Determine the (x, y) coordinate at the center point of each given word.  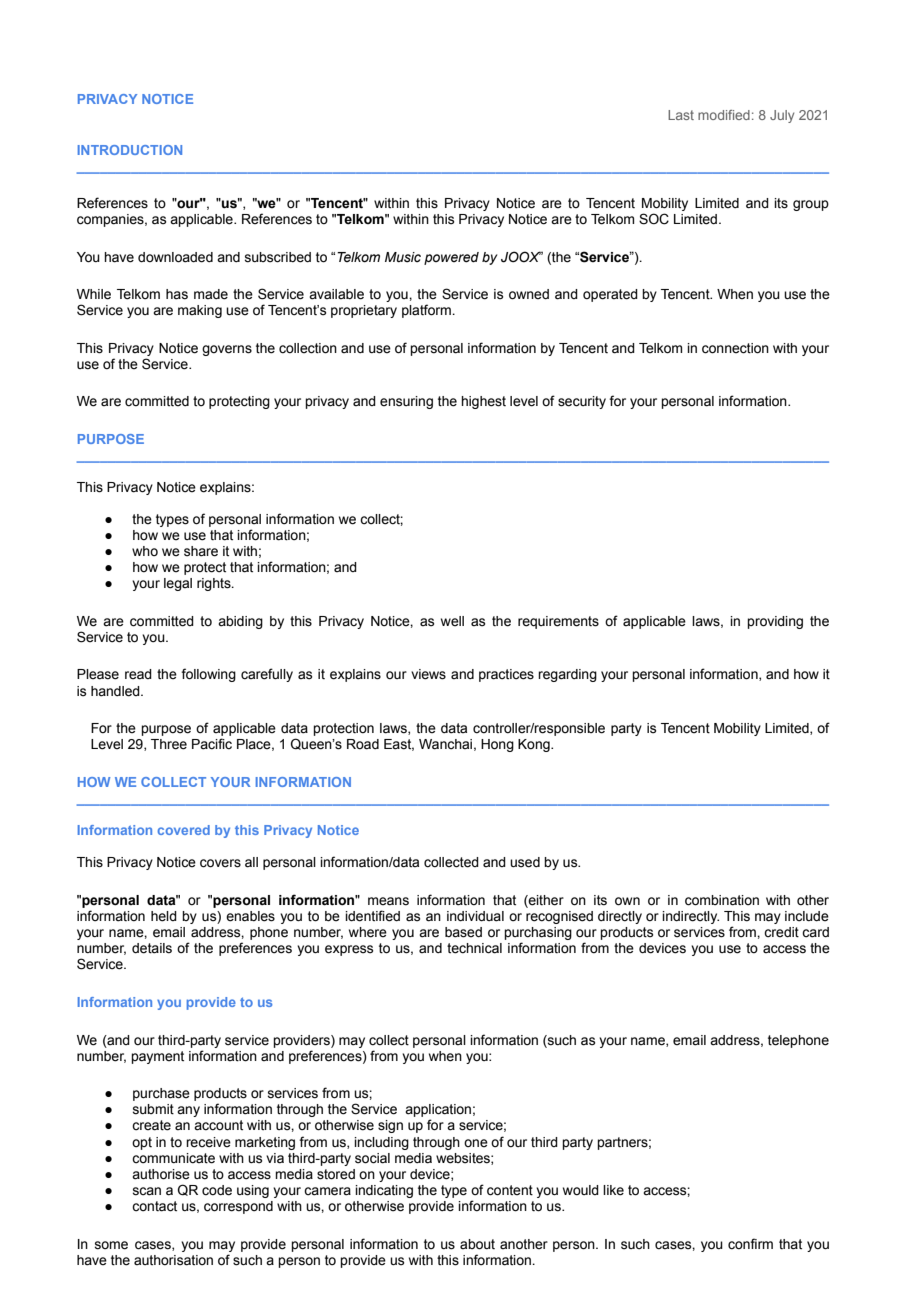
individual (475, 916)
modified (724, 115)
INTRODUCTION (130, 150)
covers (220, 863)
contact (154, 1206)
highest (483, 402)
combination (722, 900)
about (477, 1244)
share (201, 551)
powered (451, 258)
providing (775, 622)
